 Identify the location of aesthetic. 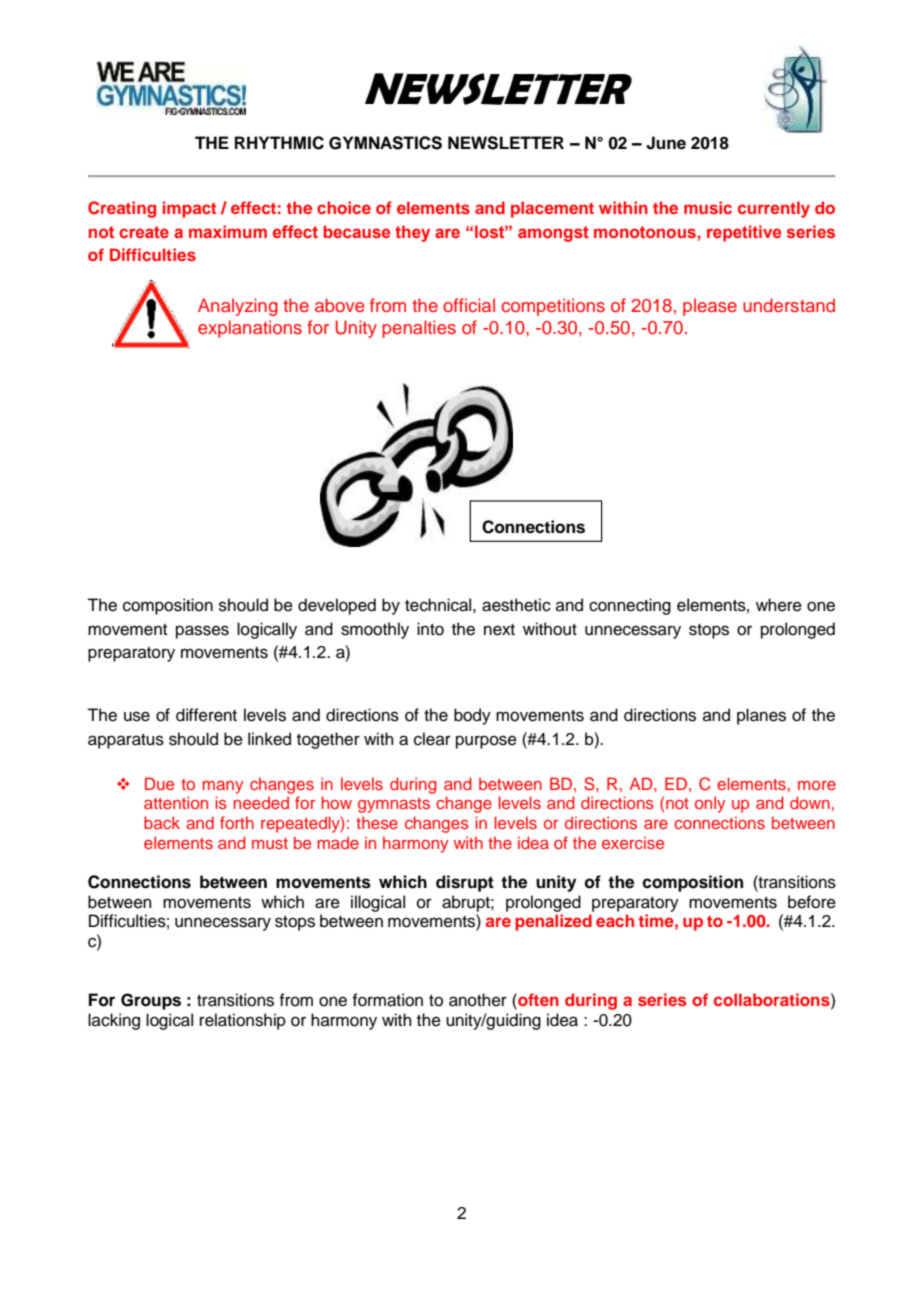
(516, 605).
